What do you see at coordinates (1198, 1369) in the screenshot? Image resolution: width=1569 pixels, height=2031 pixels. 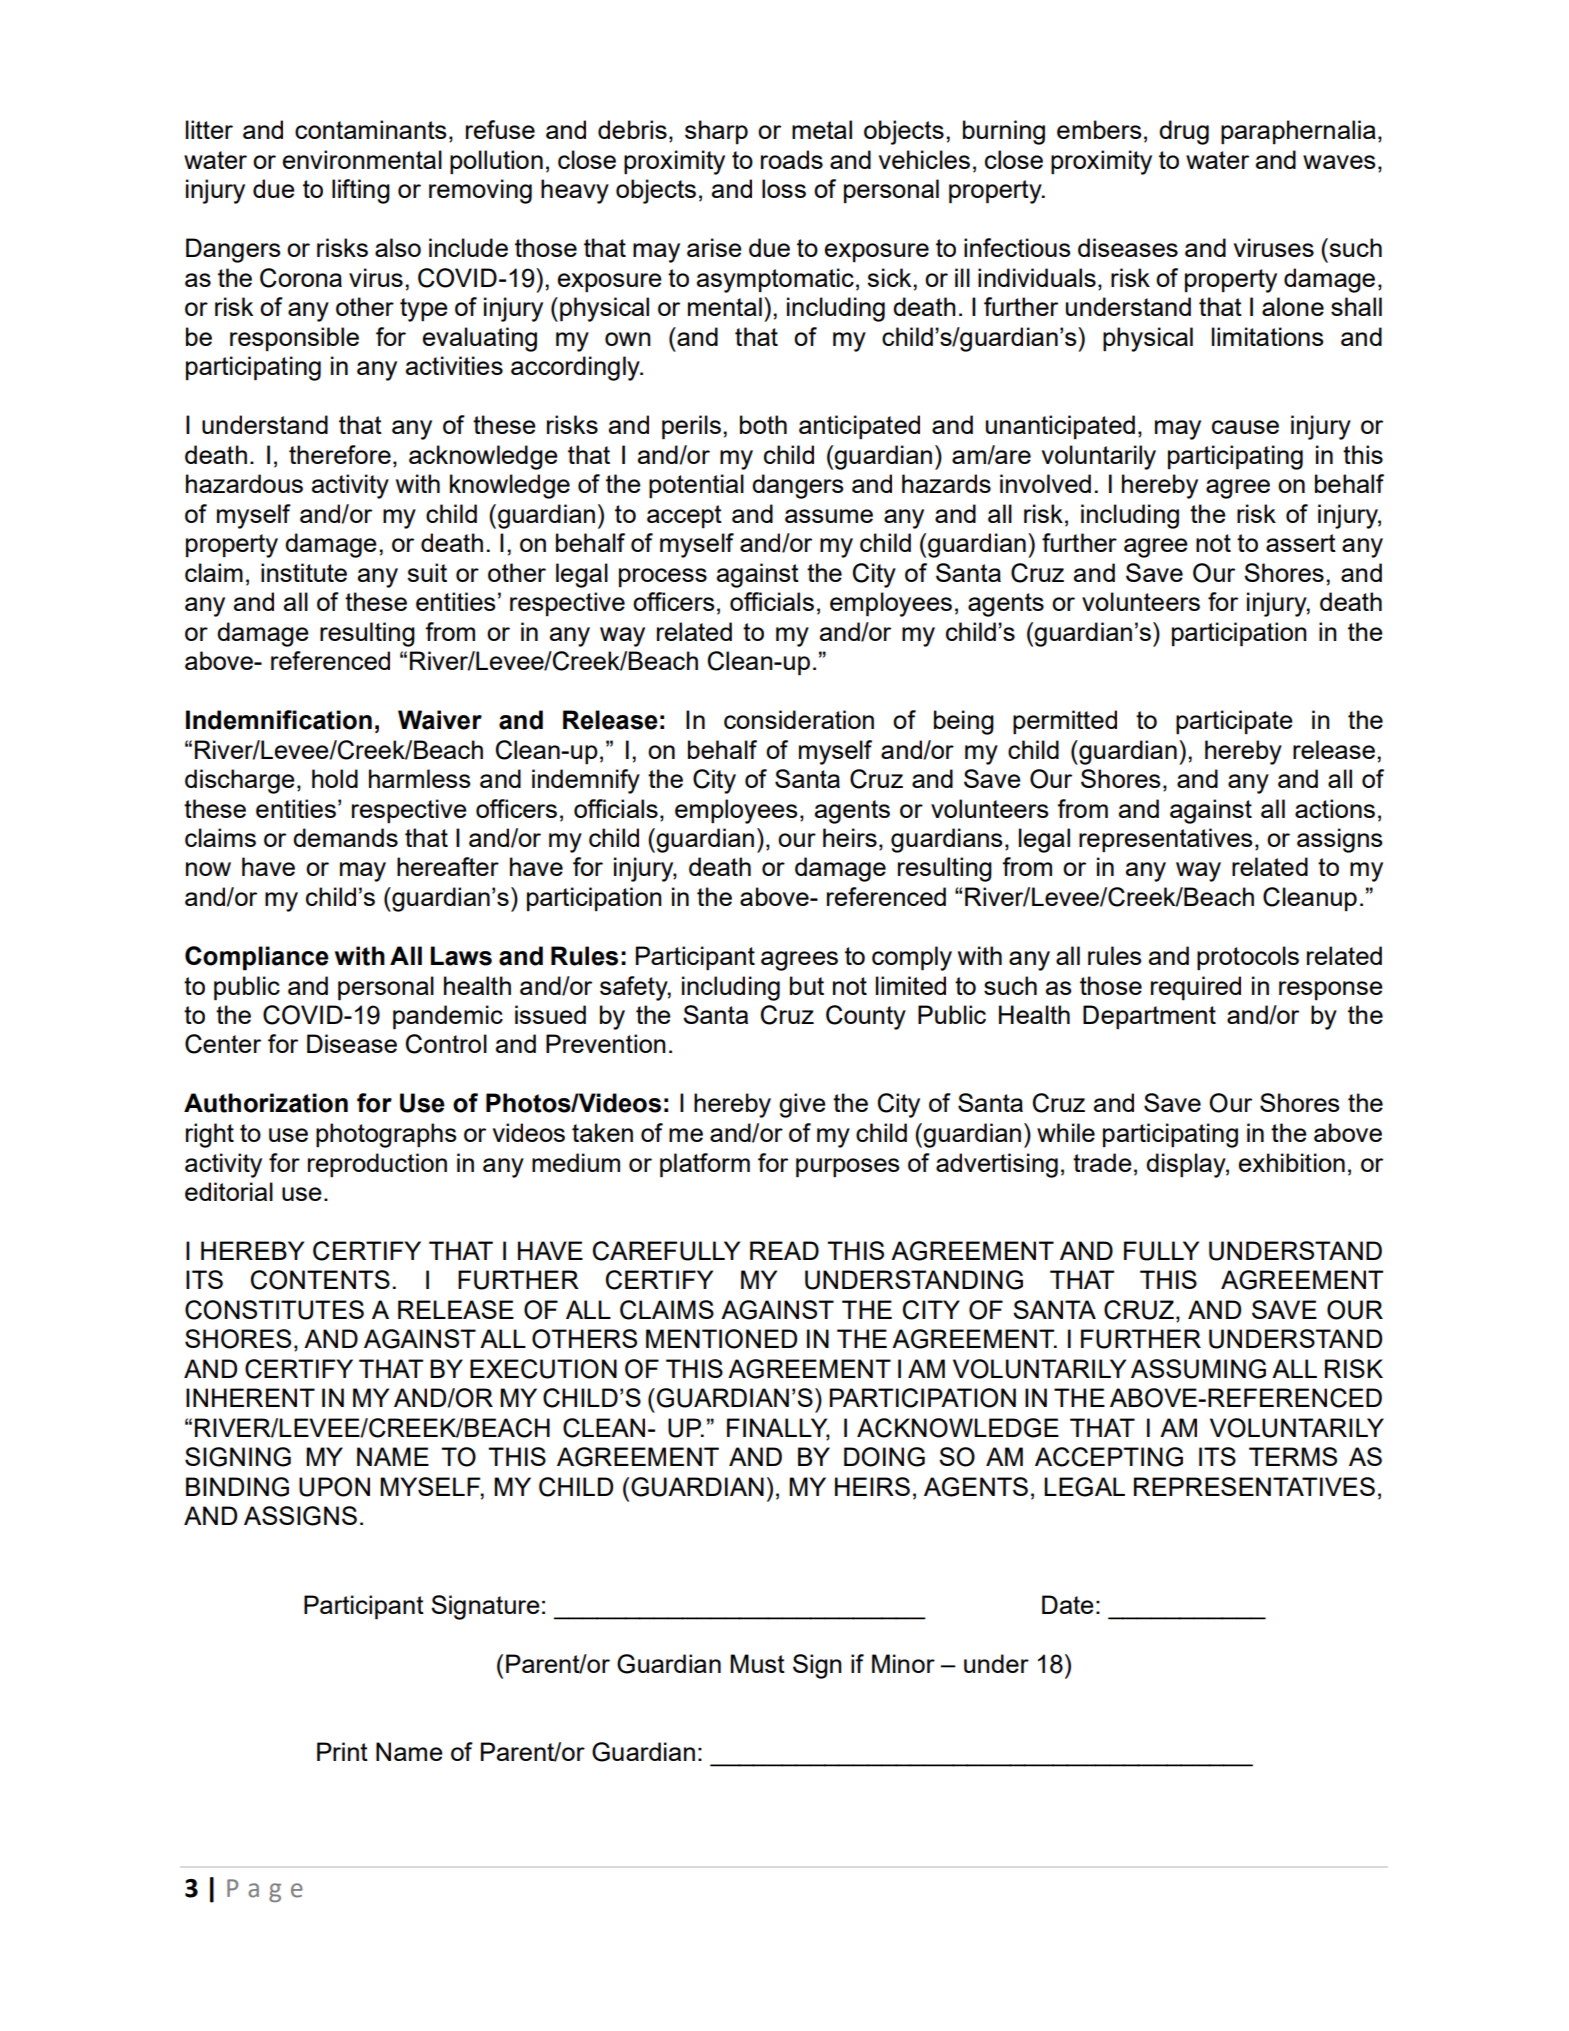 I see `ASSUMING` at bounding box center [1198, 1369].
